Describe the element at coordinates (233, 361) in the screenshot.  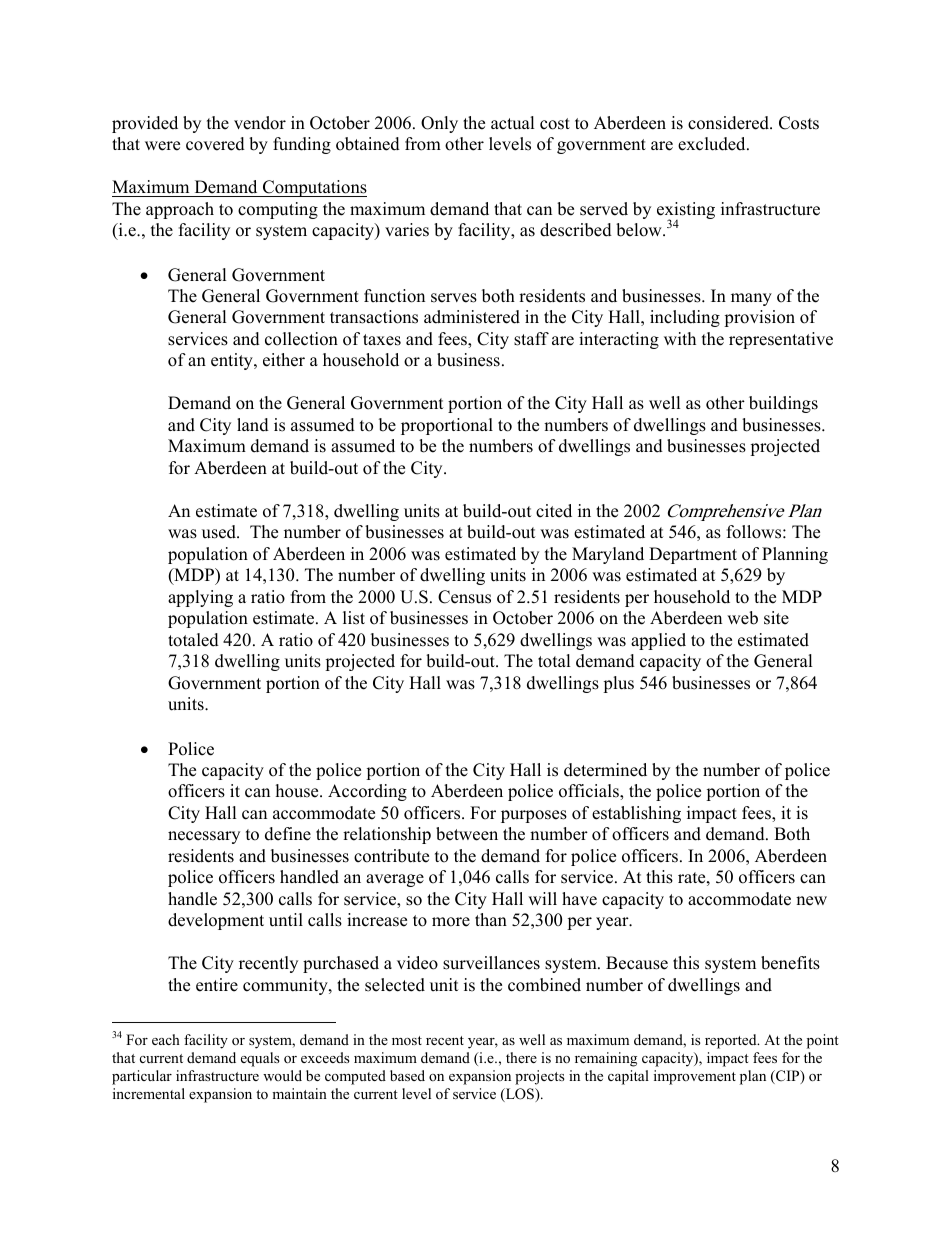
I see `entity` at that location.
